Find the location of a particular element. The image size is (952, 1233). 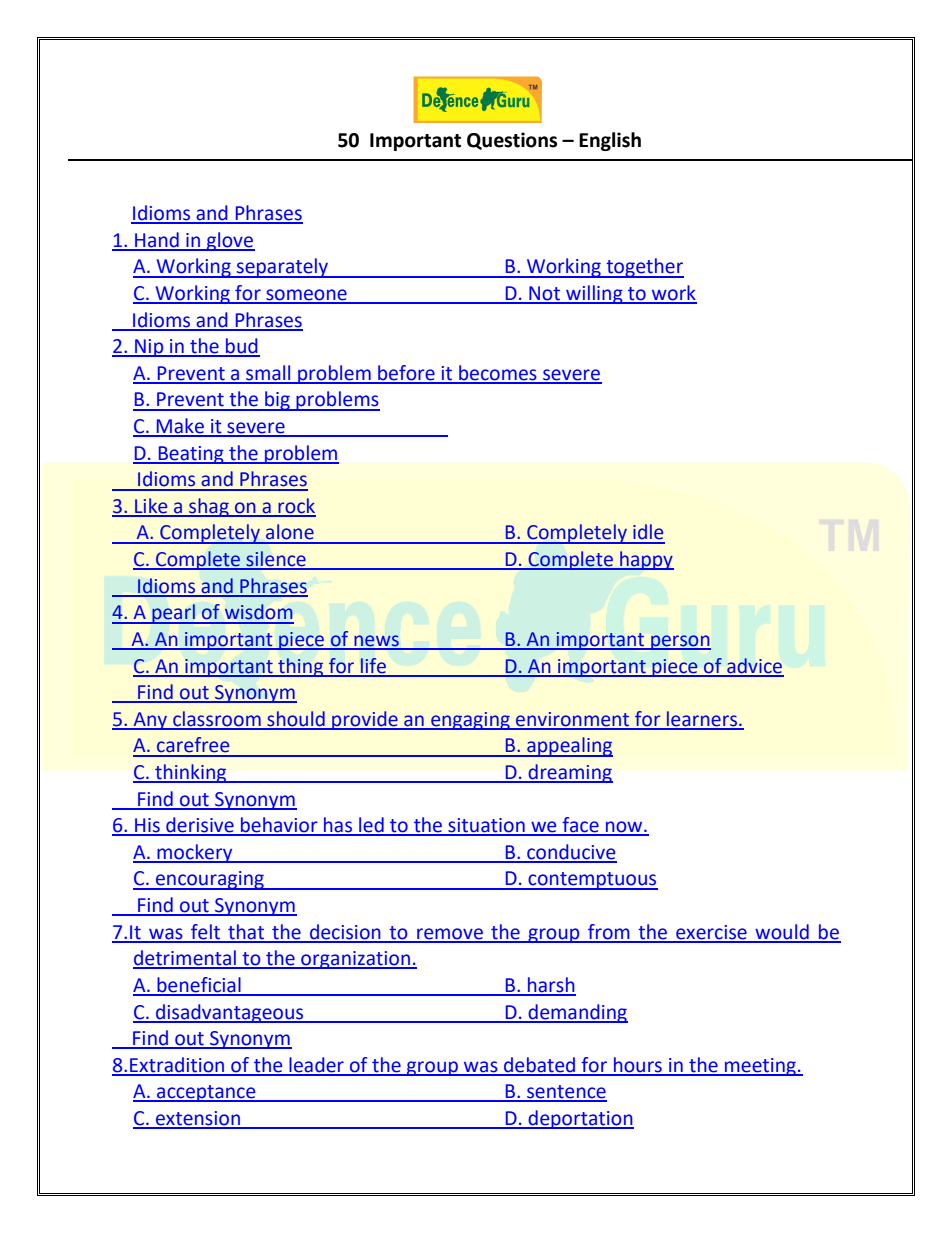

glove is located at coordinates (230, 241).
